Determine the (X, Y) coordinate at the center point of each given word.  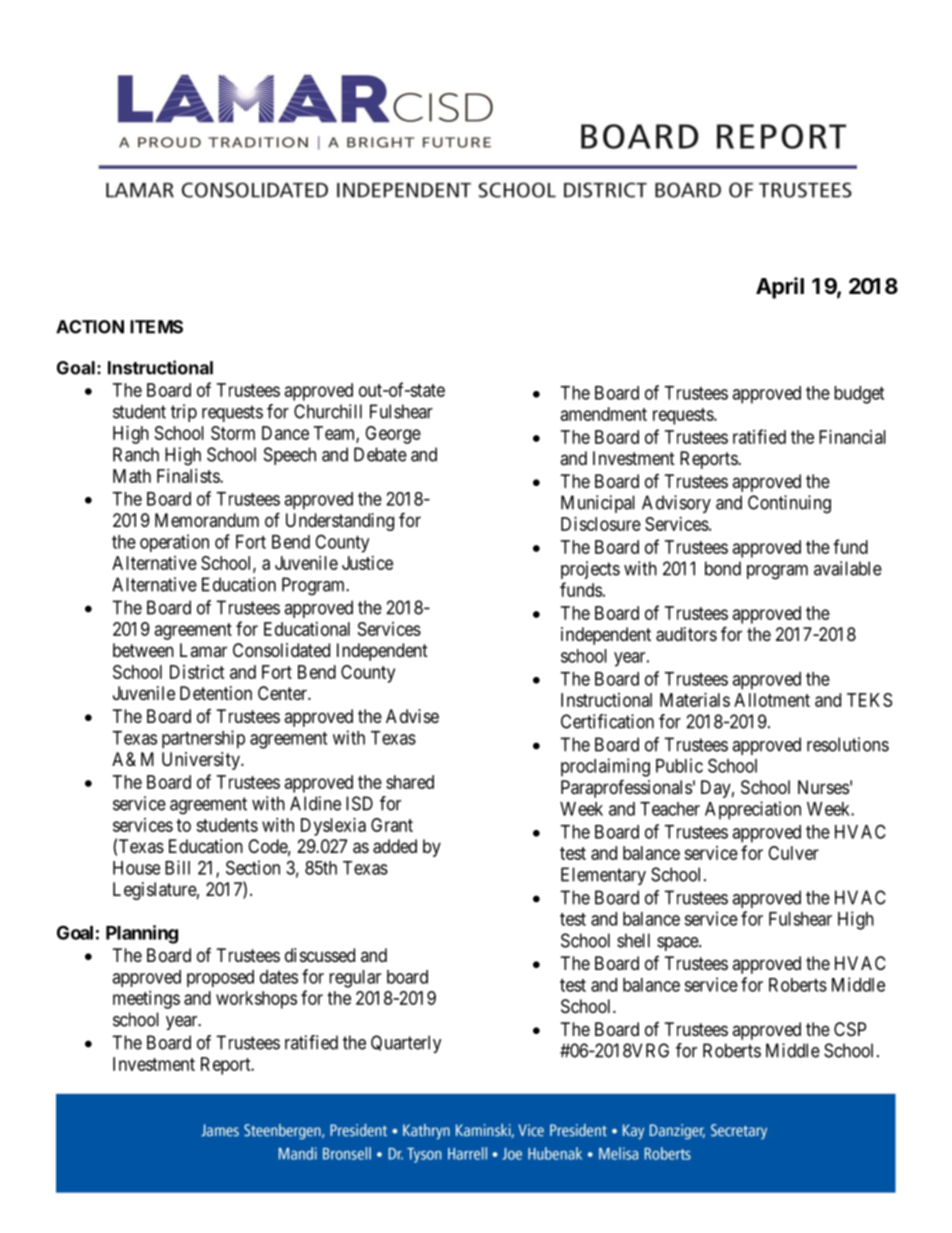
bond (723, 568)
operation (174, 543)
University (202, 761)
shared (410, 782)
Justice (367, 563)
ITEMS (156, 327)
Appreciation (753, 810)
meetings (146, 1000)
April (780, 288)
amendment (604, 414)
